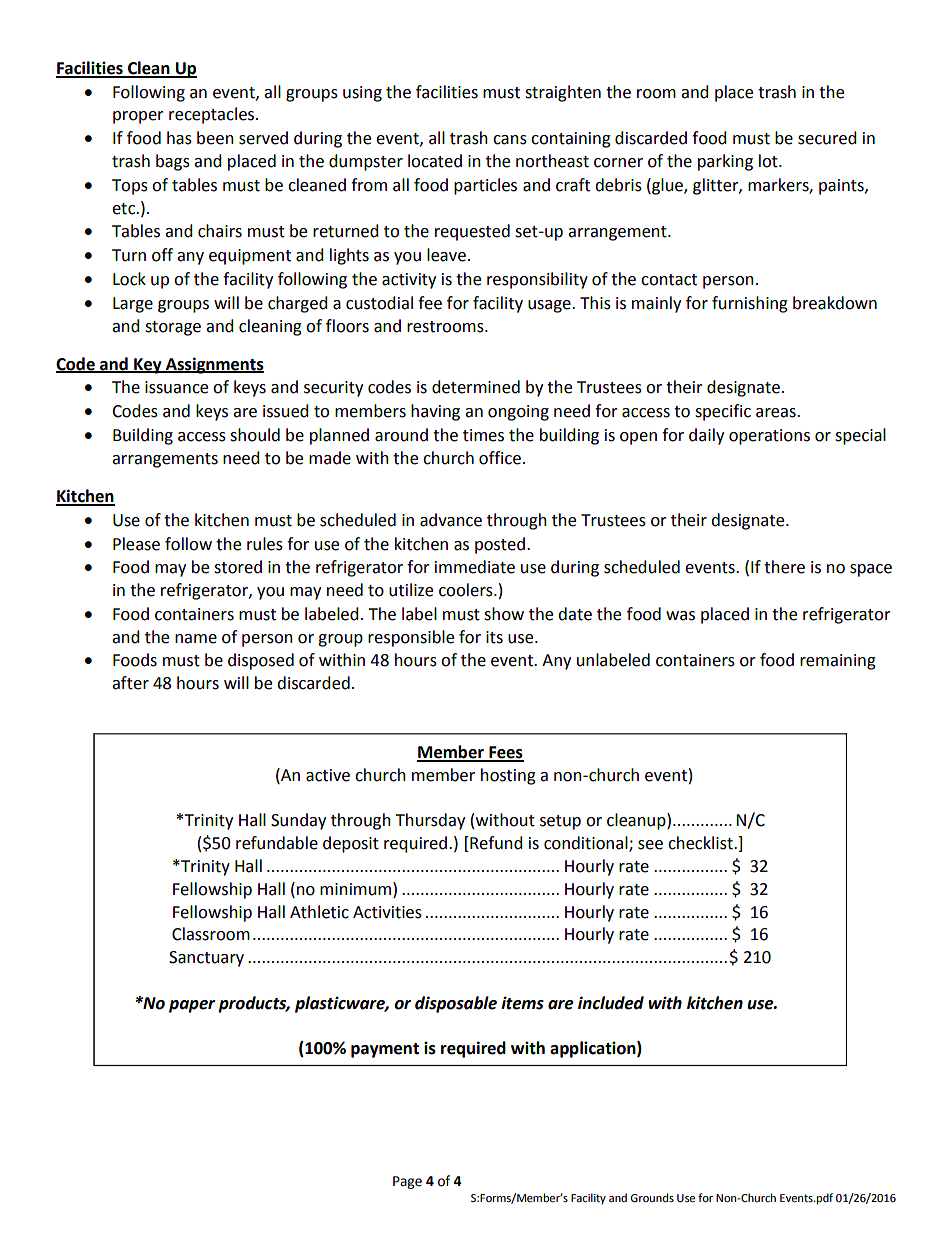 Image resolution: width=952 pixels, height=1233 pixels. What do you see at coordinates (510, 140) in the document?
I see `cans` at bounding box center [510, 140].
